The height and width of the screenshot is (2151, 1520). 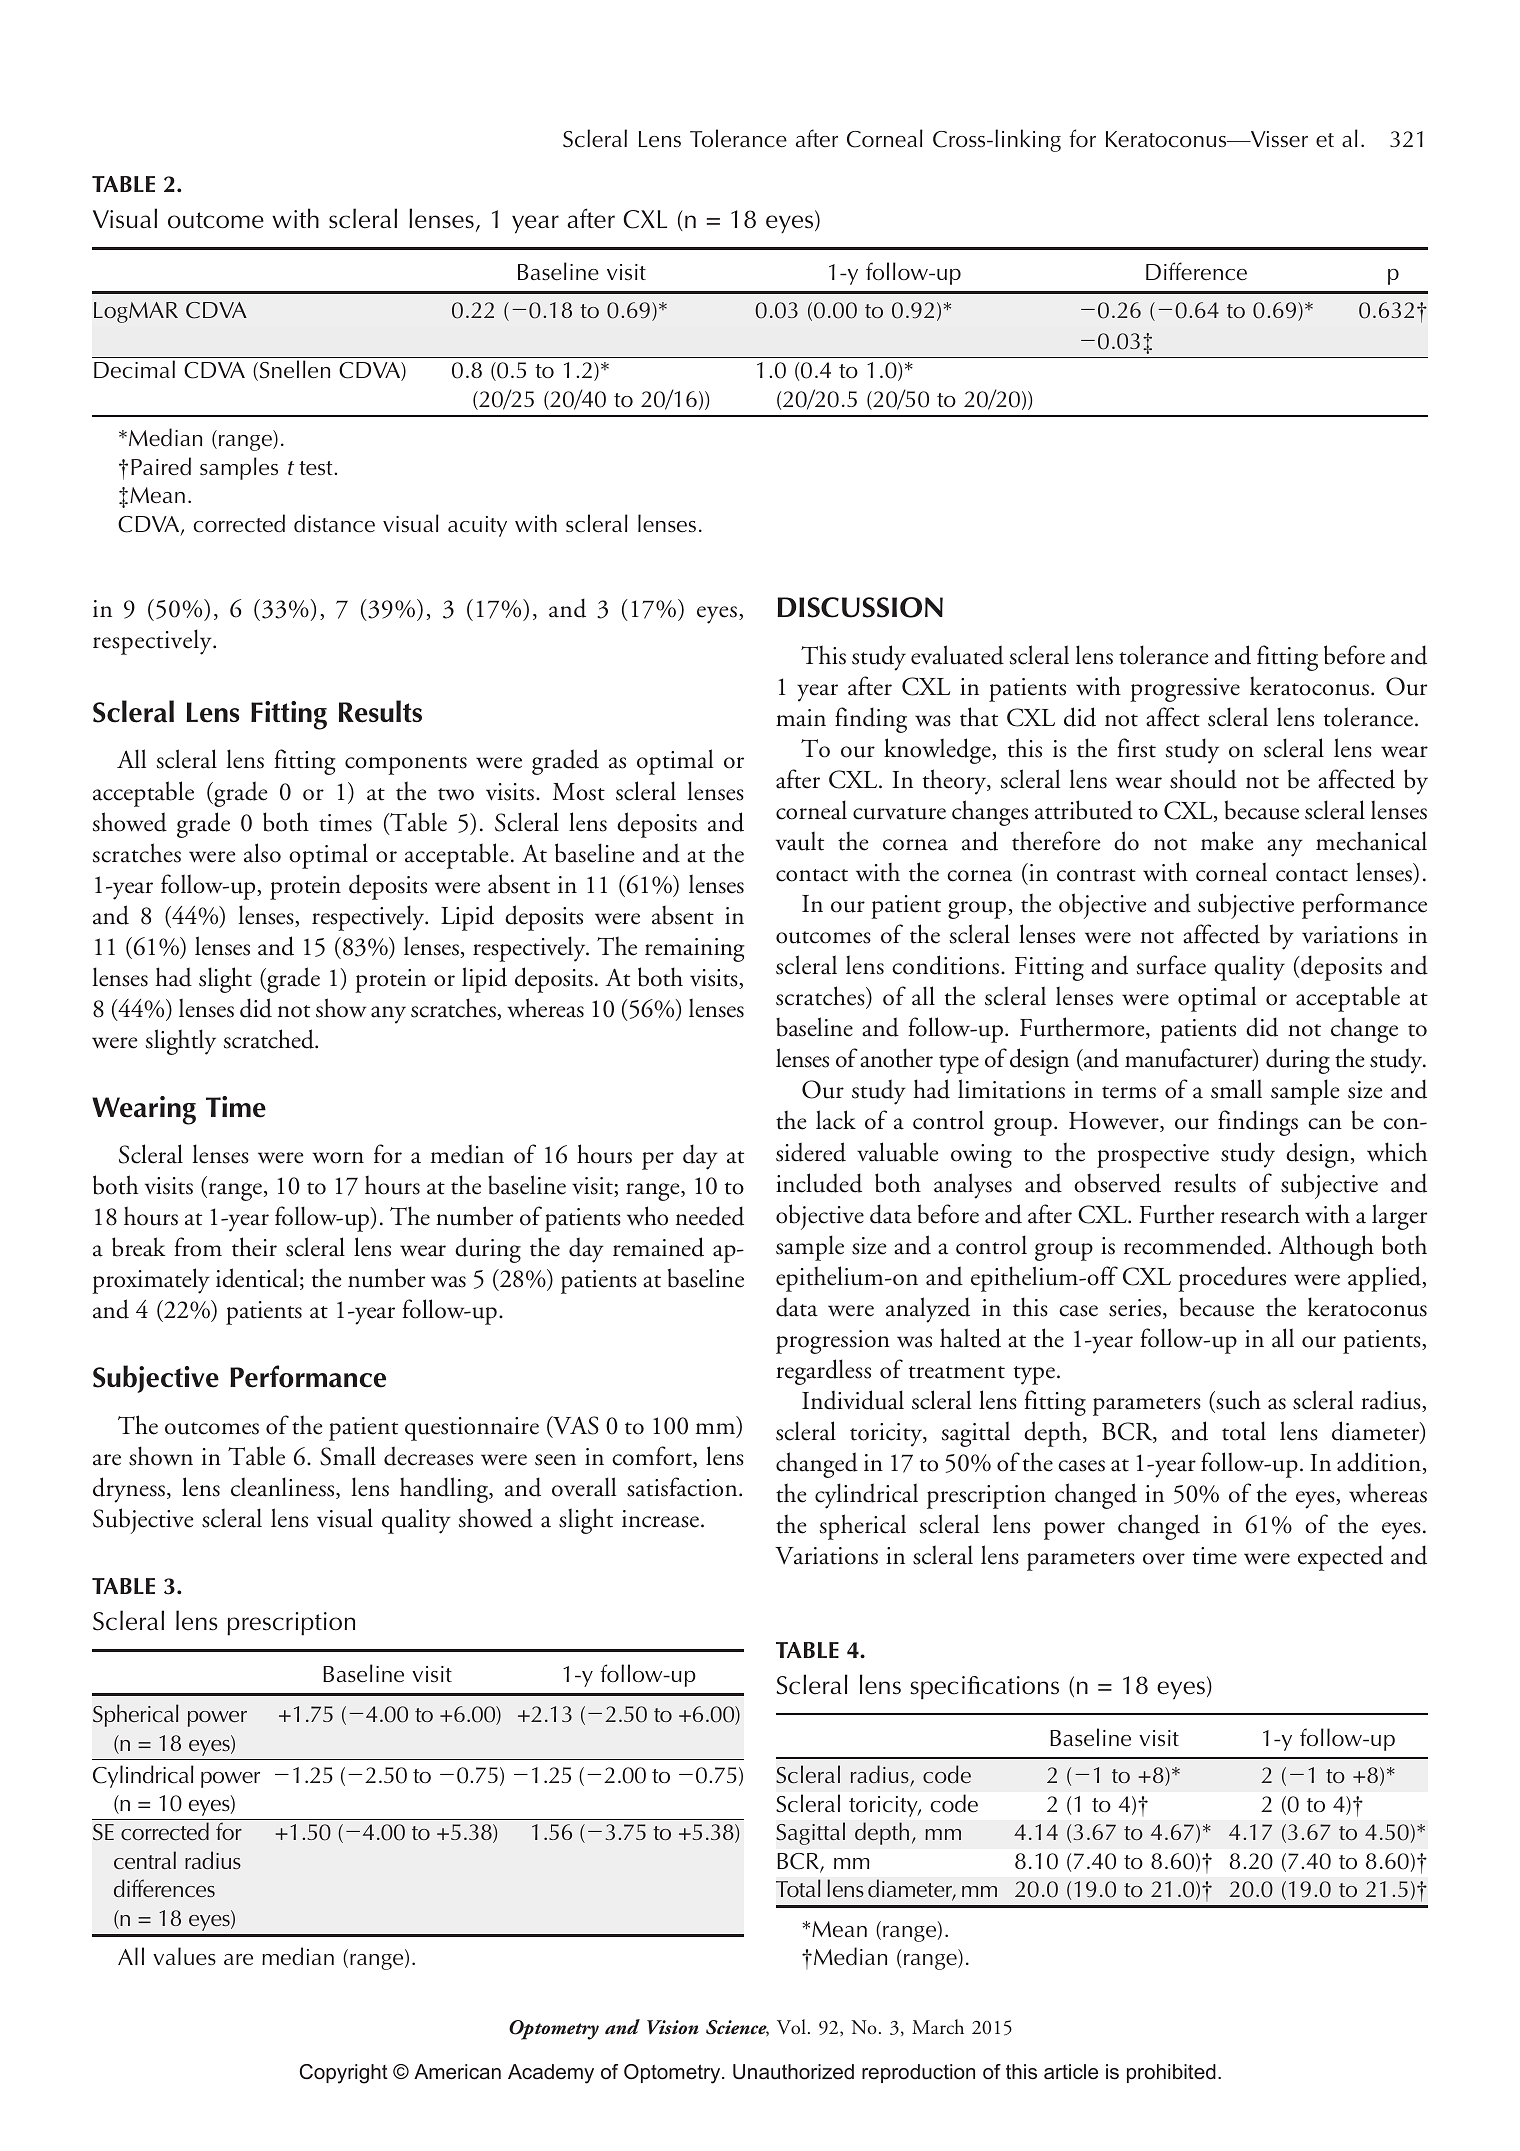 I want to click on research, so click(x=1260, y=1214).
